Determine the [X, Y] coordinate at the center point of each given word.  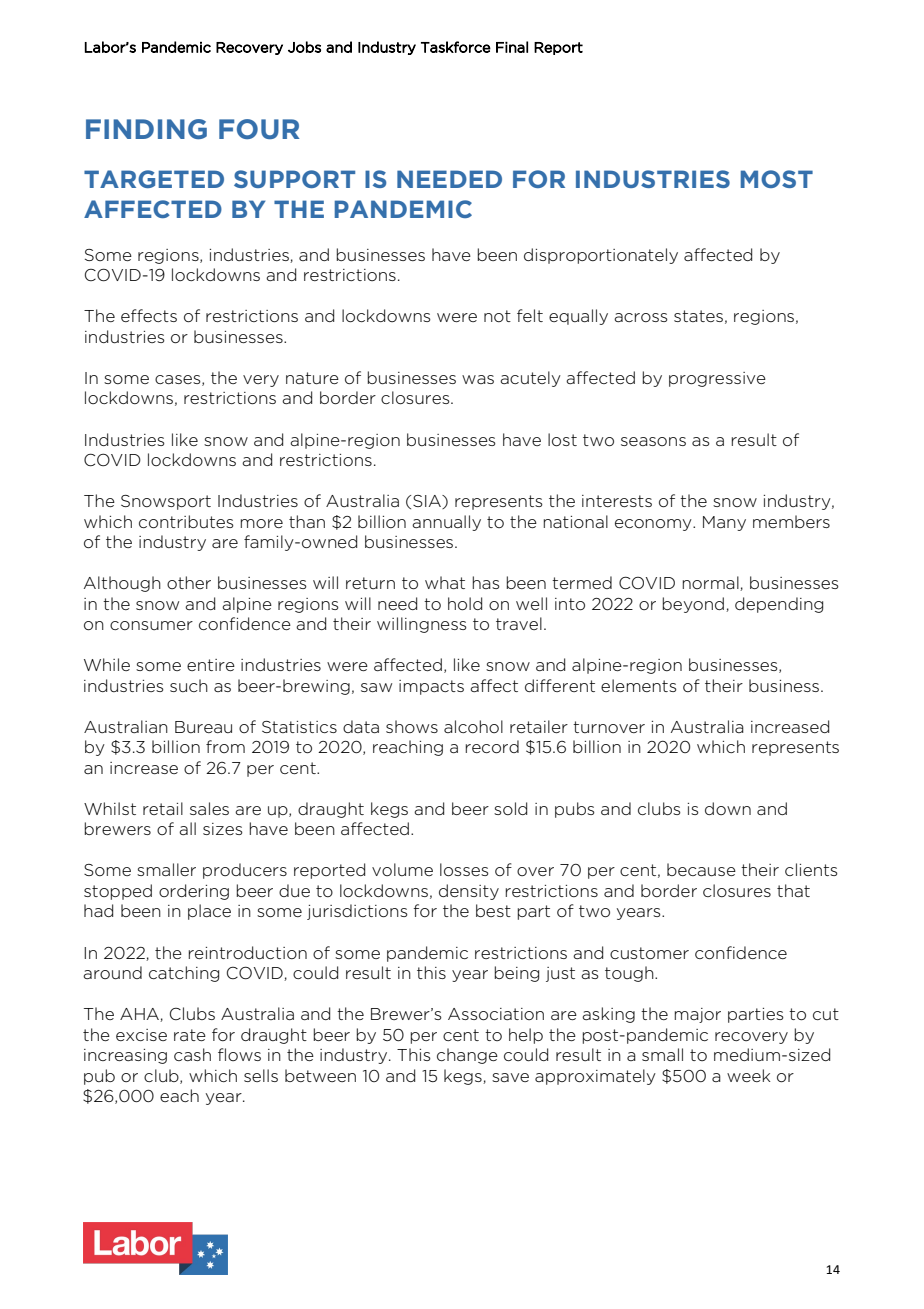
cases [179, 380]
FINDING [146, 129]
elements [639, 685]
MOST [777, 179]
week [749, 1075]
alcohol [473, 726]
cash [192, 1054]
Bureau [203, 727]
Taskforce [456, 47]
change [467, 1056]
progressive [717, 379]
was [478, 379]
